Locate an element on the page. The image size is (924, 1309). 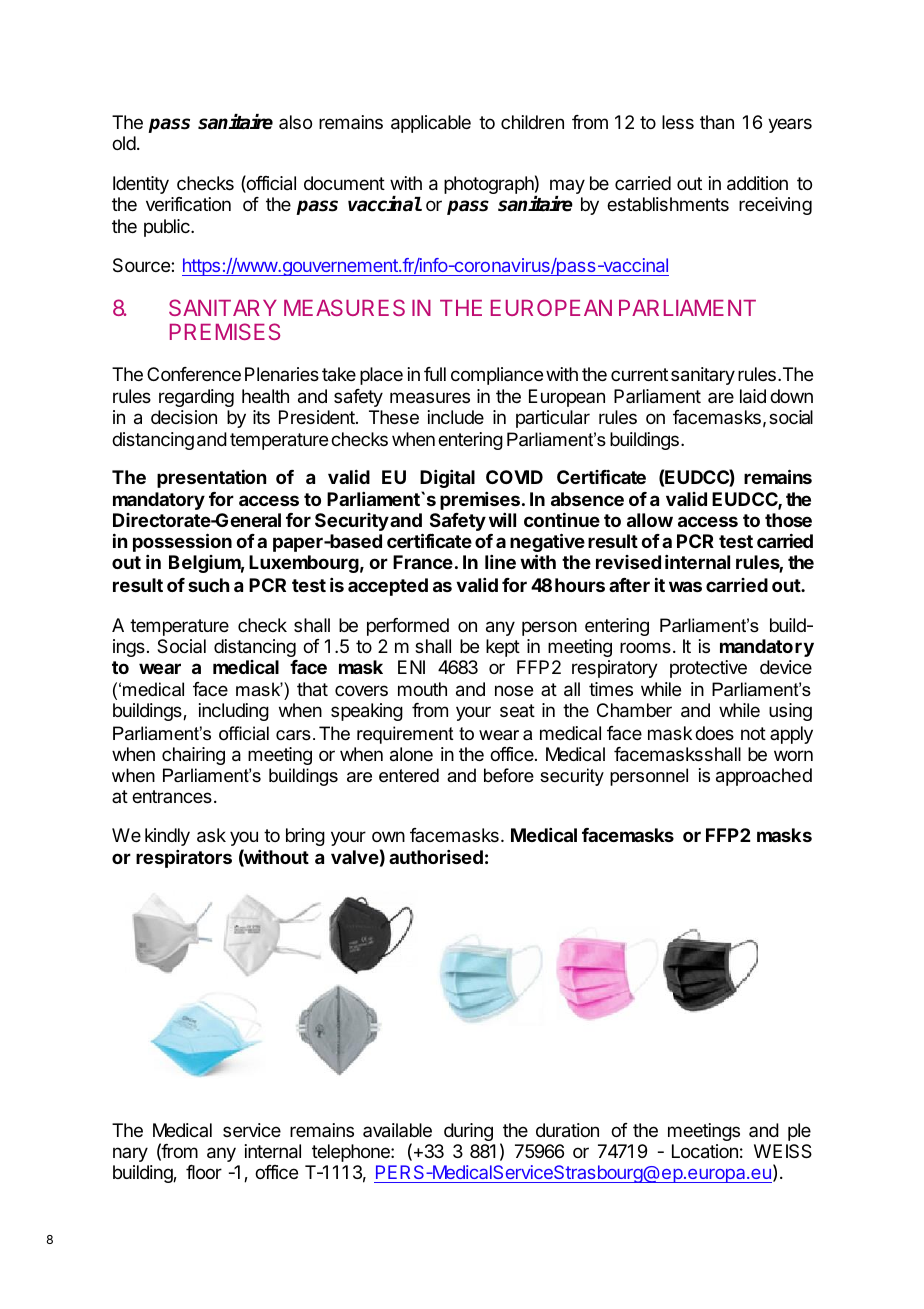
than is located at coordinates (717, 122).
